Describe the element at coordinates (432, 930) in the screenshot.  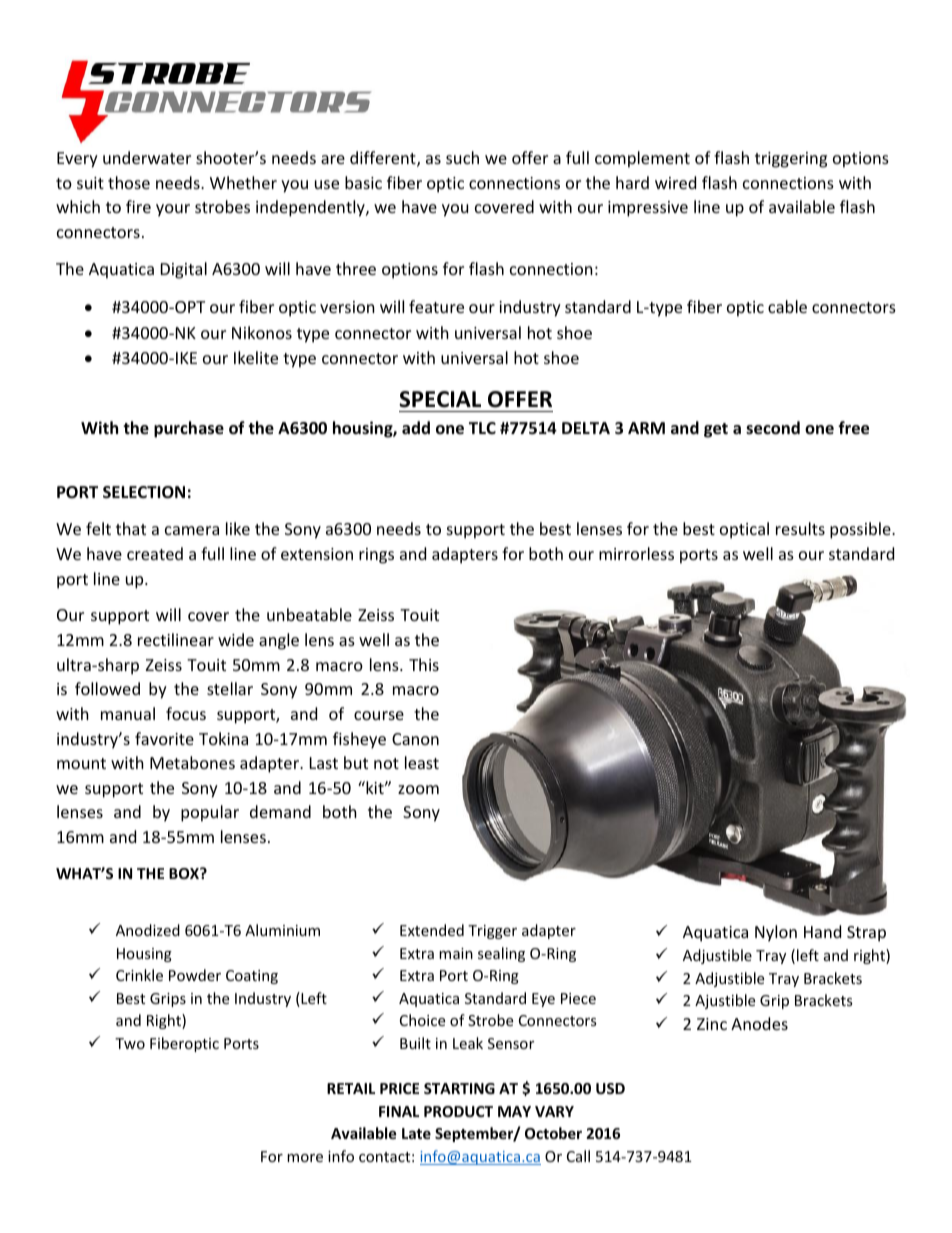
I see `Extended` at that location.
